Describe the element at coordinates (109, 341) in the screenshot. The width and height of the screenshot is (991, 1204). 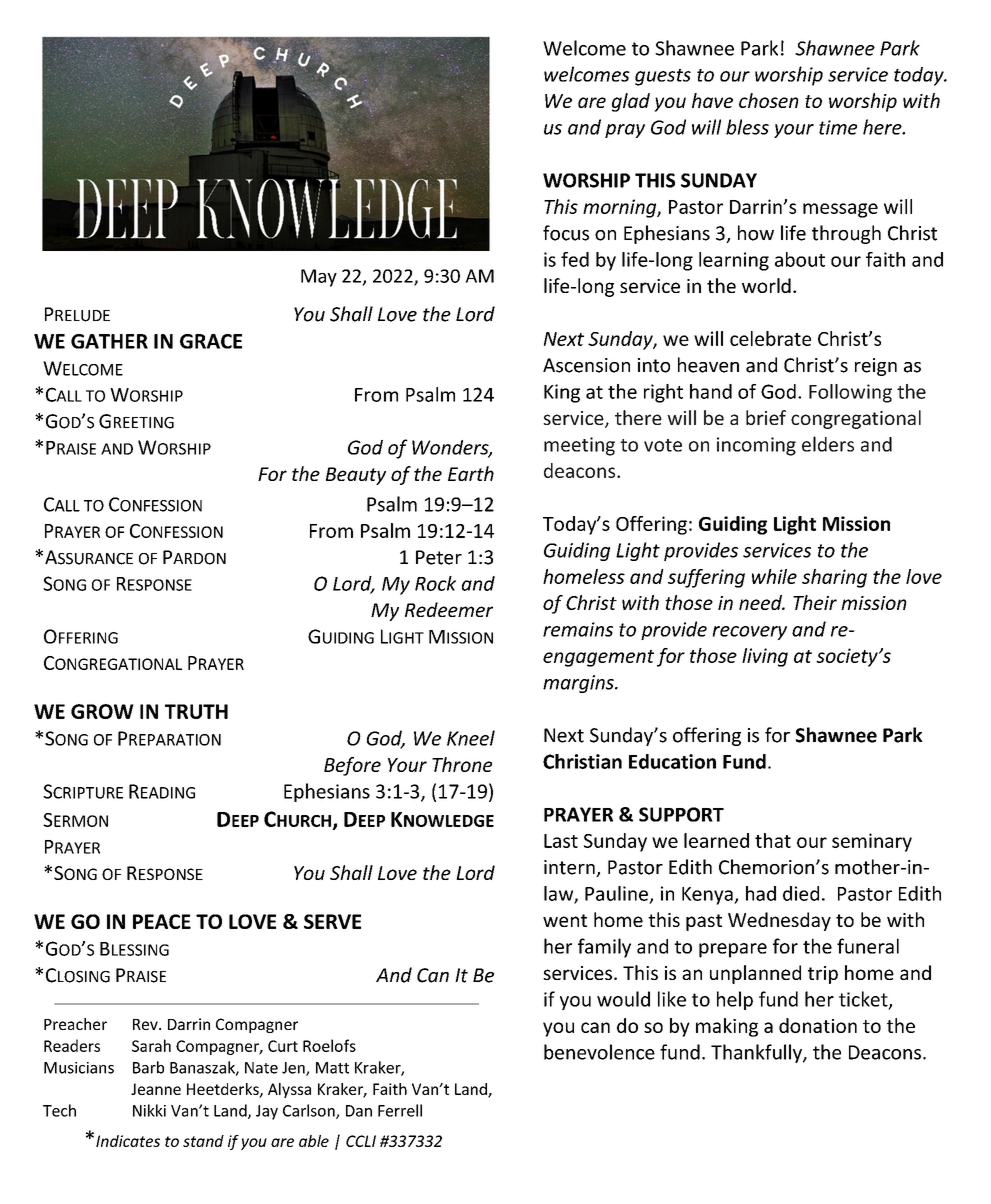
I see `GATHER` at that location.
